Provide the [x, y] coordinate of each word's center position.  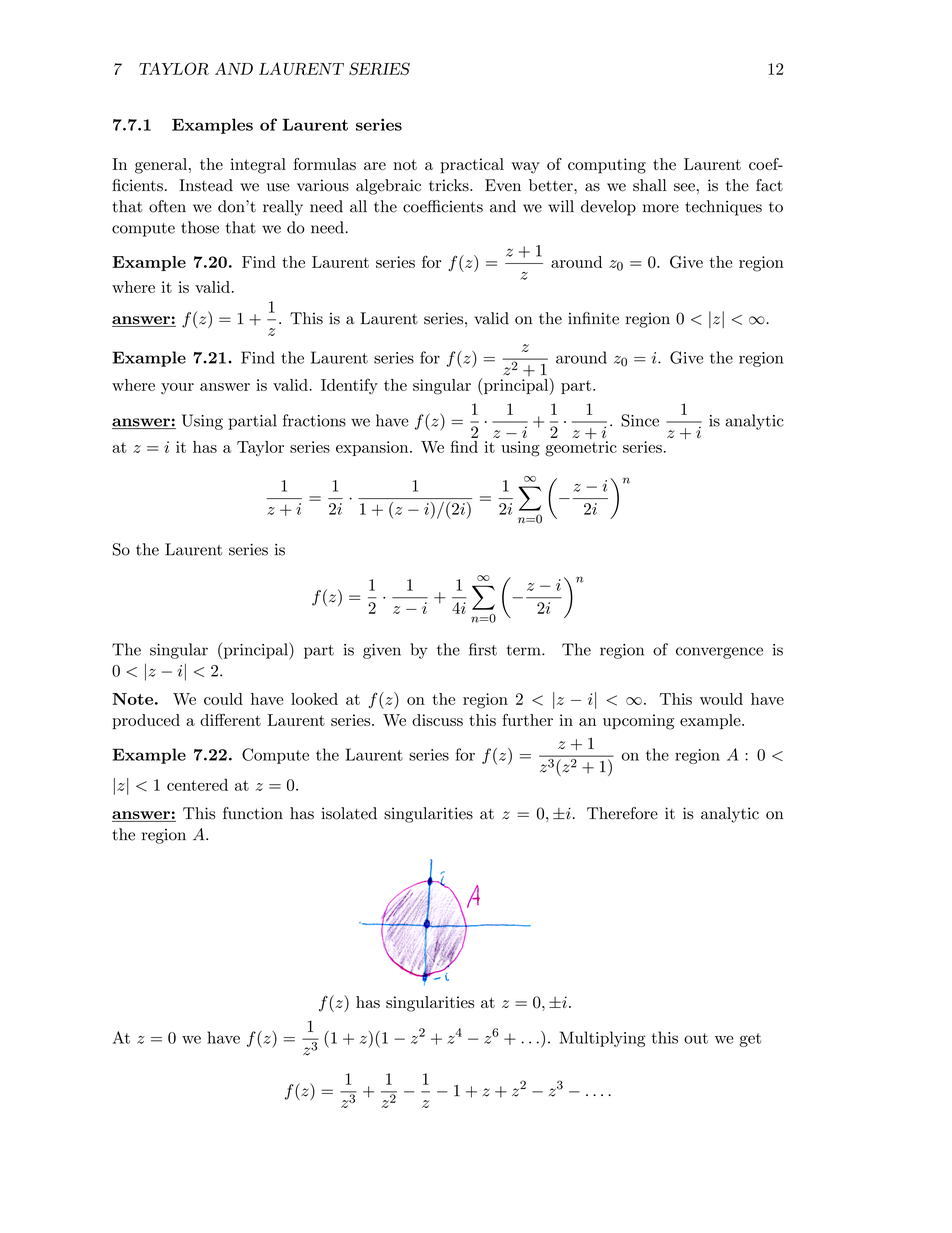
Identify [349, 386]
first [483, 649]
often [167, 206]
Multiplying [603, 1039]
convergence [719, 653]
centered [197, 785]
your [177, 388]
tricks [450, 185]
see [684, 187]
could [223, 699]
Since [640, 420]
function [253, 813]
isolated [349, 813]
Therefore [622, 813]
